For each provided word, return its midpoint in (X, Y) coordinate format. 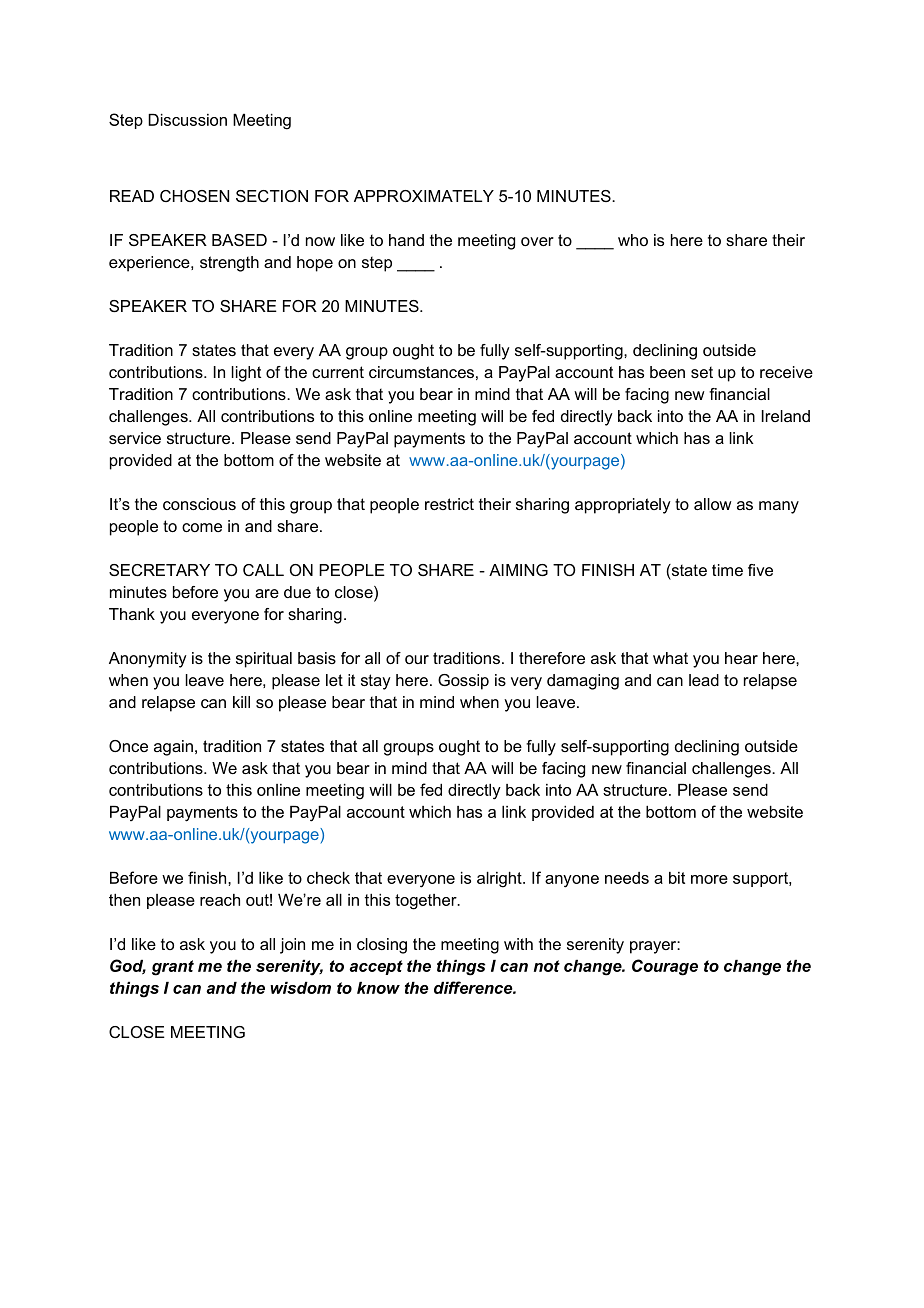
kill (241, 702)
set (702, 372)
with (518, 944)
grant (173, 968)
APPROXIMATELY (424, 196)
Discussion (187, 120)
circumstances (421, 372)
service (135, 438)
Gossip (463, 682)
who (633, 240)
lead (704, 680)
